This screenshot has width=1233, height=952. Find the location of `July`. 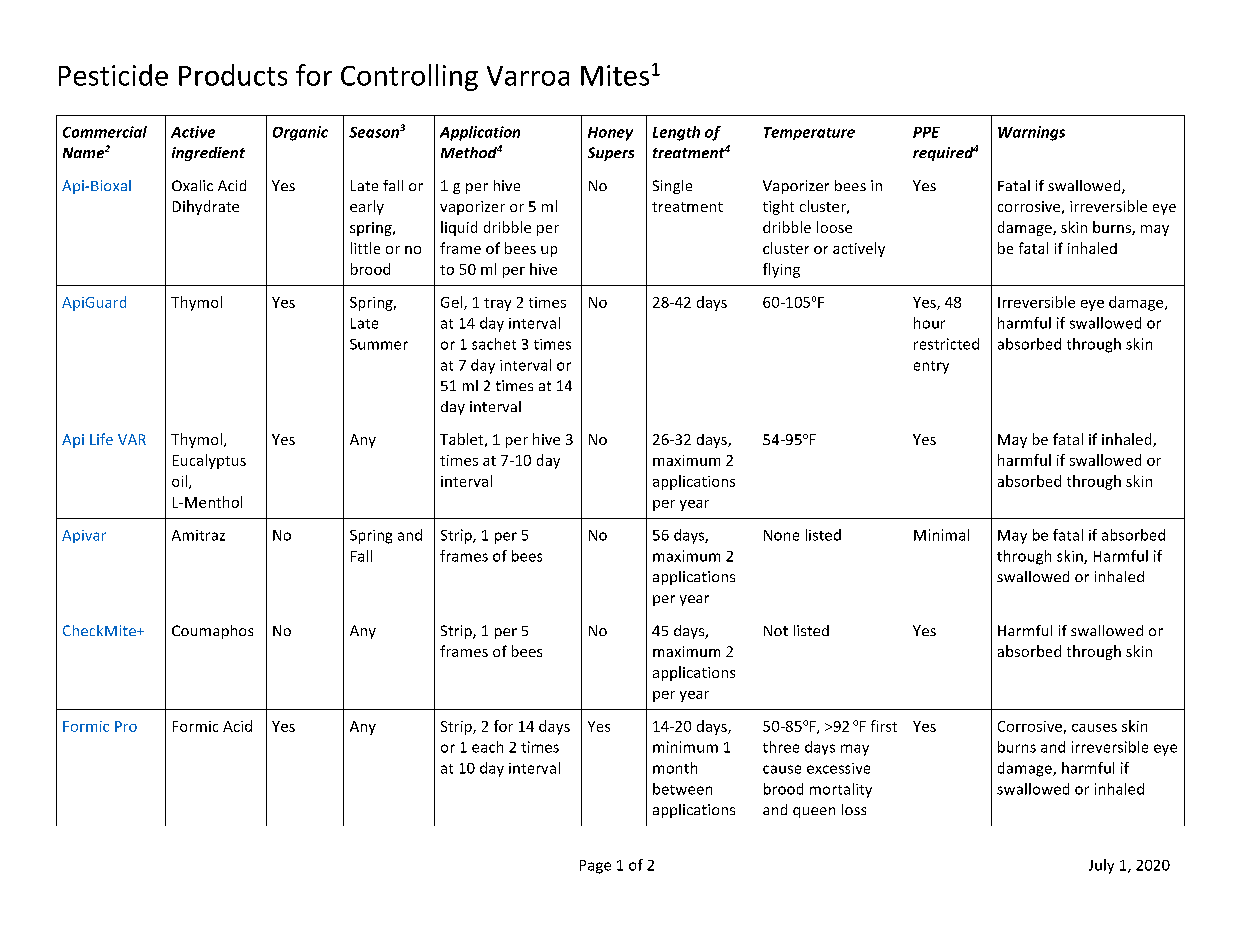

July is located at coordinates (1101, 866).
